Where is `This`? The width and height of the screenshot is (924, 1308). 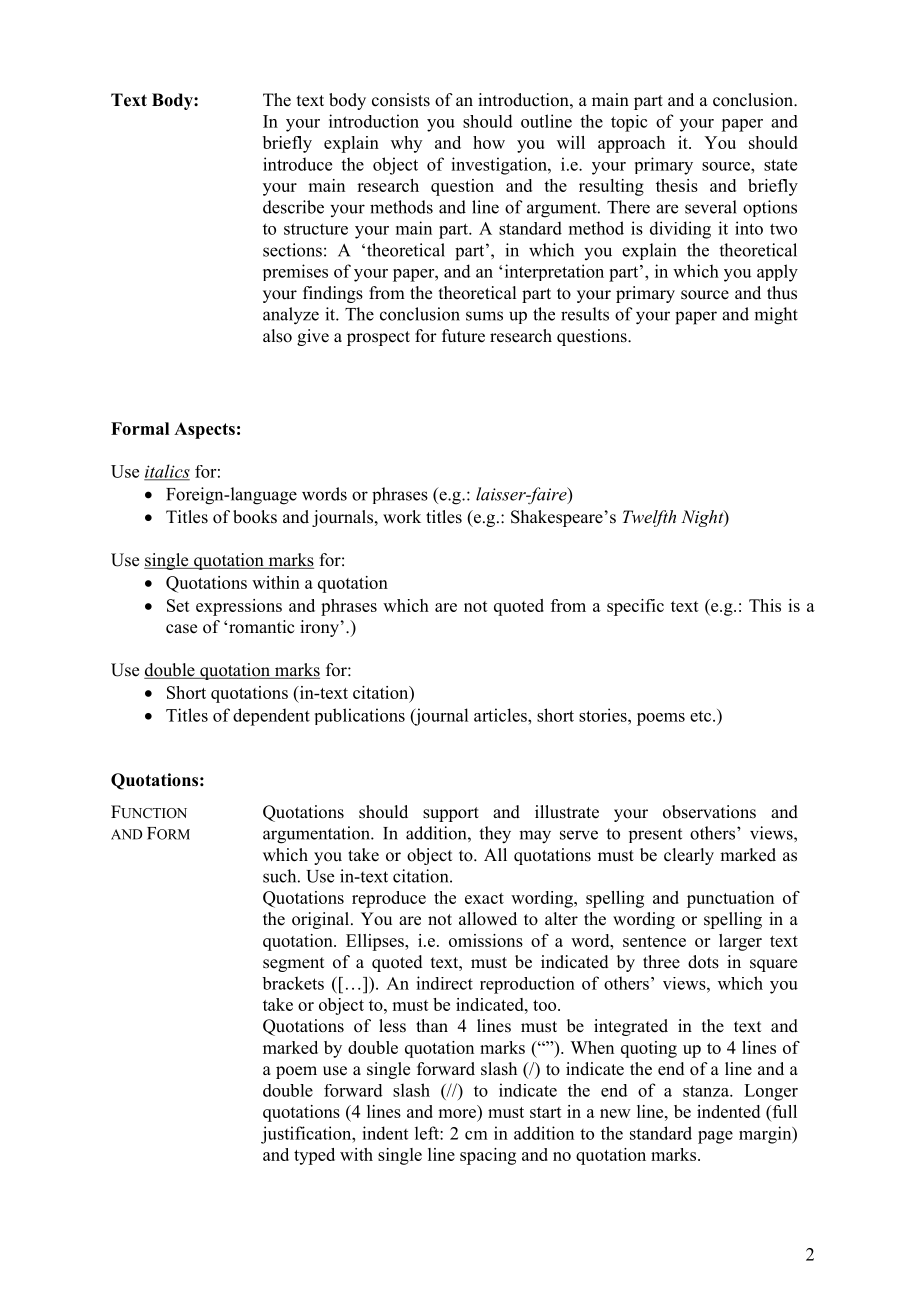
This is located at coordinates (765, 605).
